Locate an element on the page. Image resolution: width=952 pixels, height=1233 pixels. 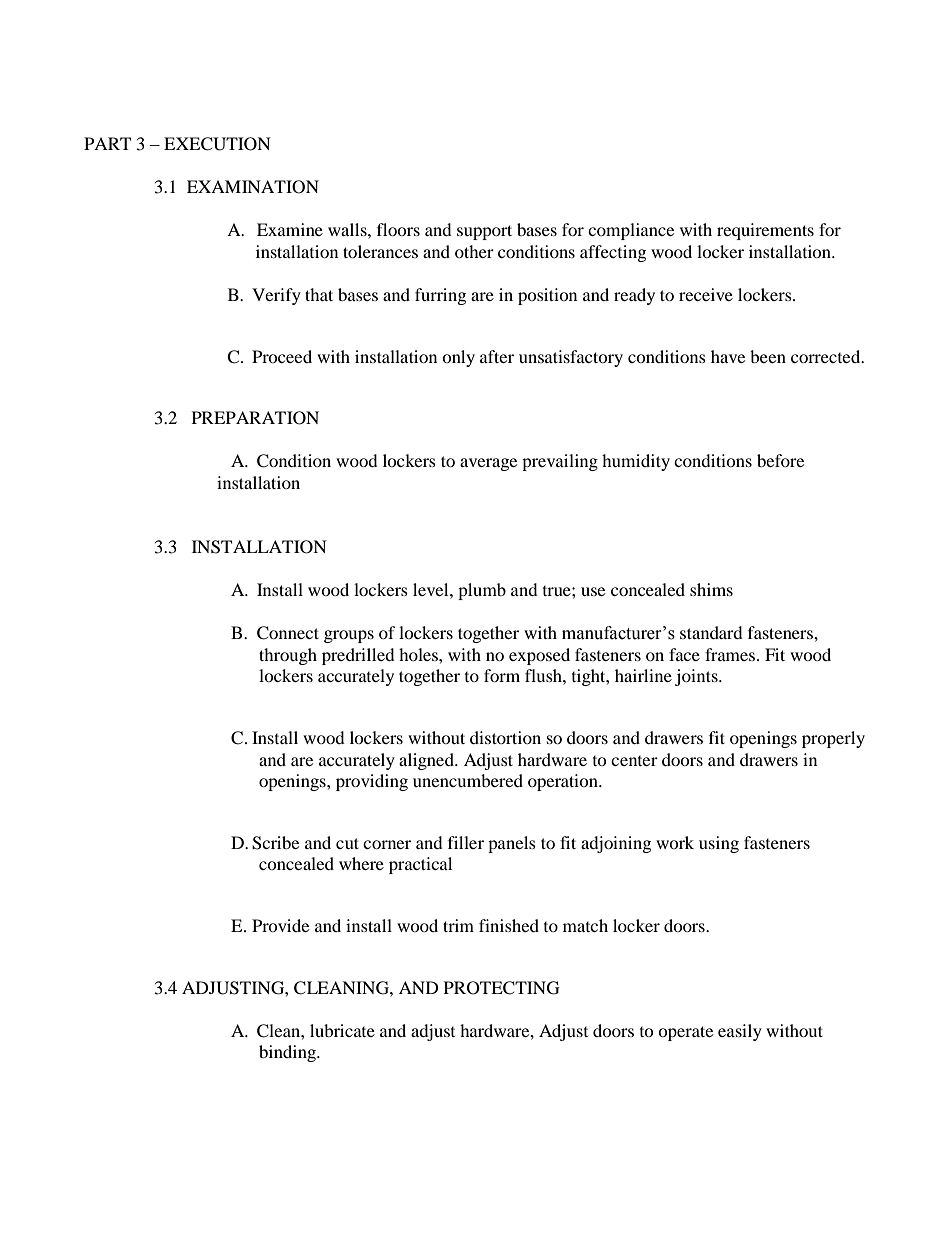
Connect is located at coordinates (288, 633).
